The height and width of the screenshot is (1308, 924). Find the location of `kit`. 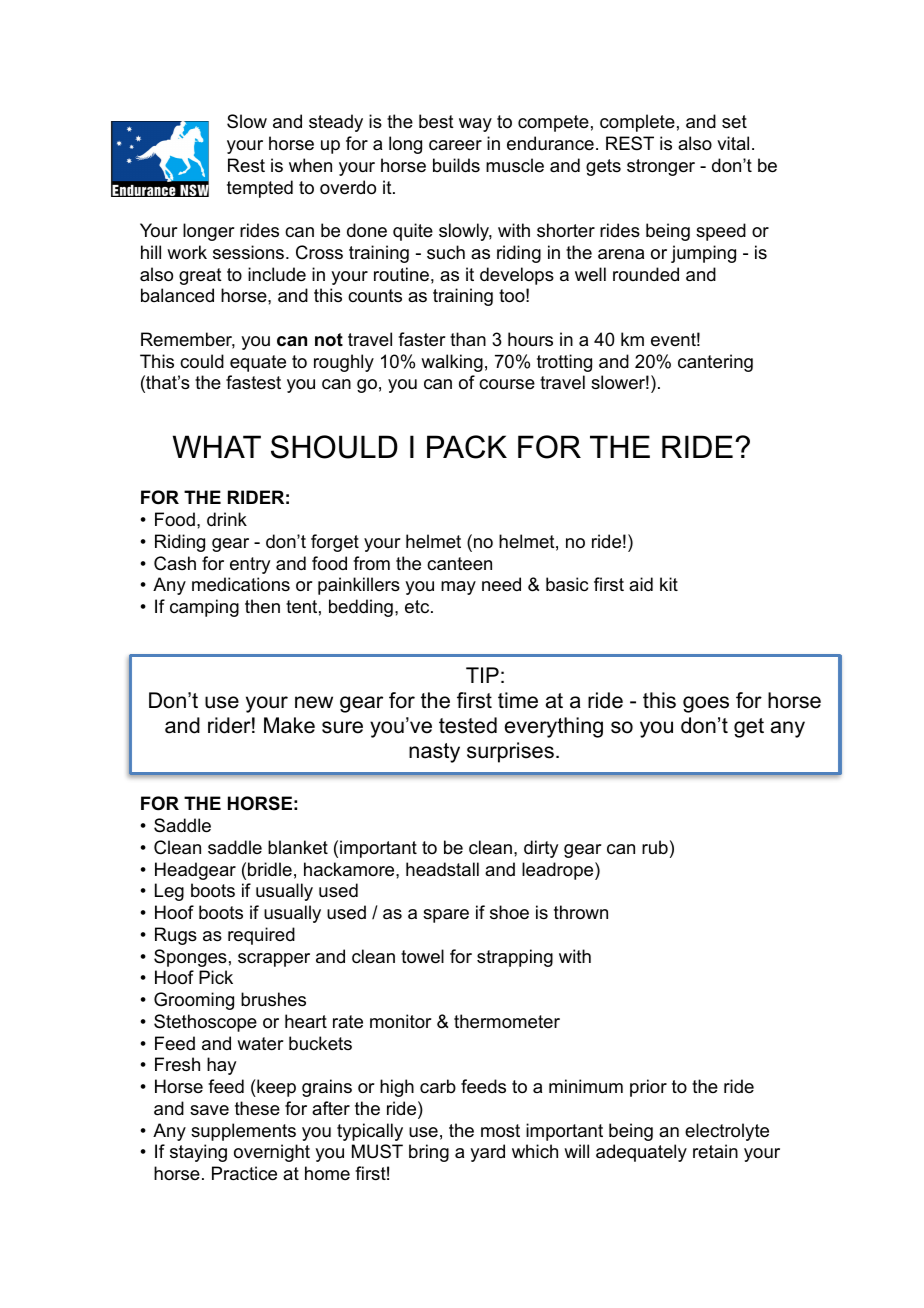

kit is located at coordinates (669, 584).
